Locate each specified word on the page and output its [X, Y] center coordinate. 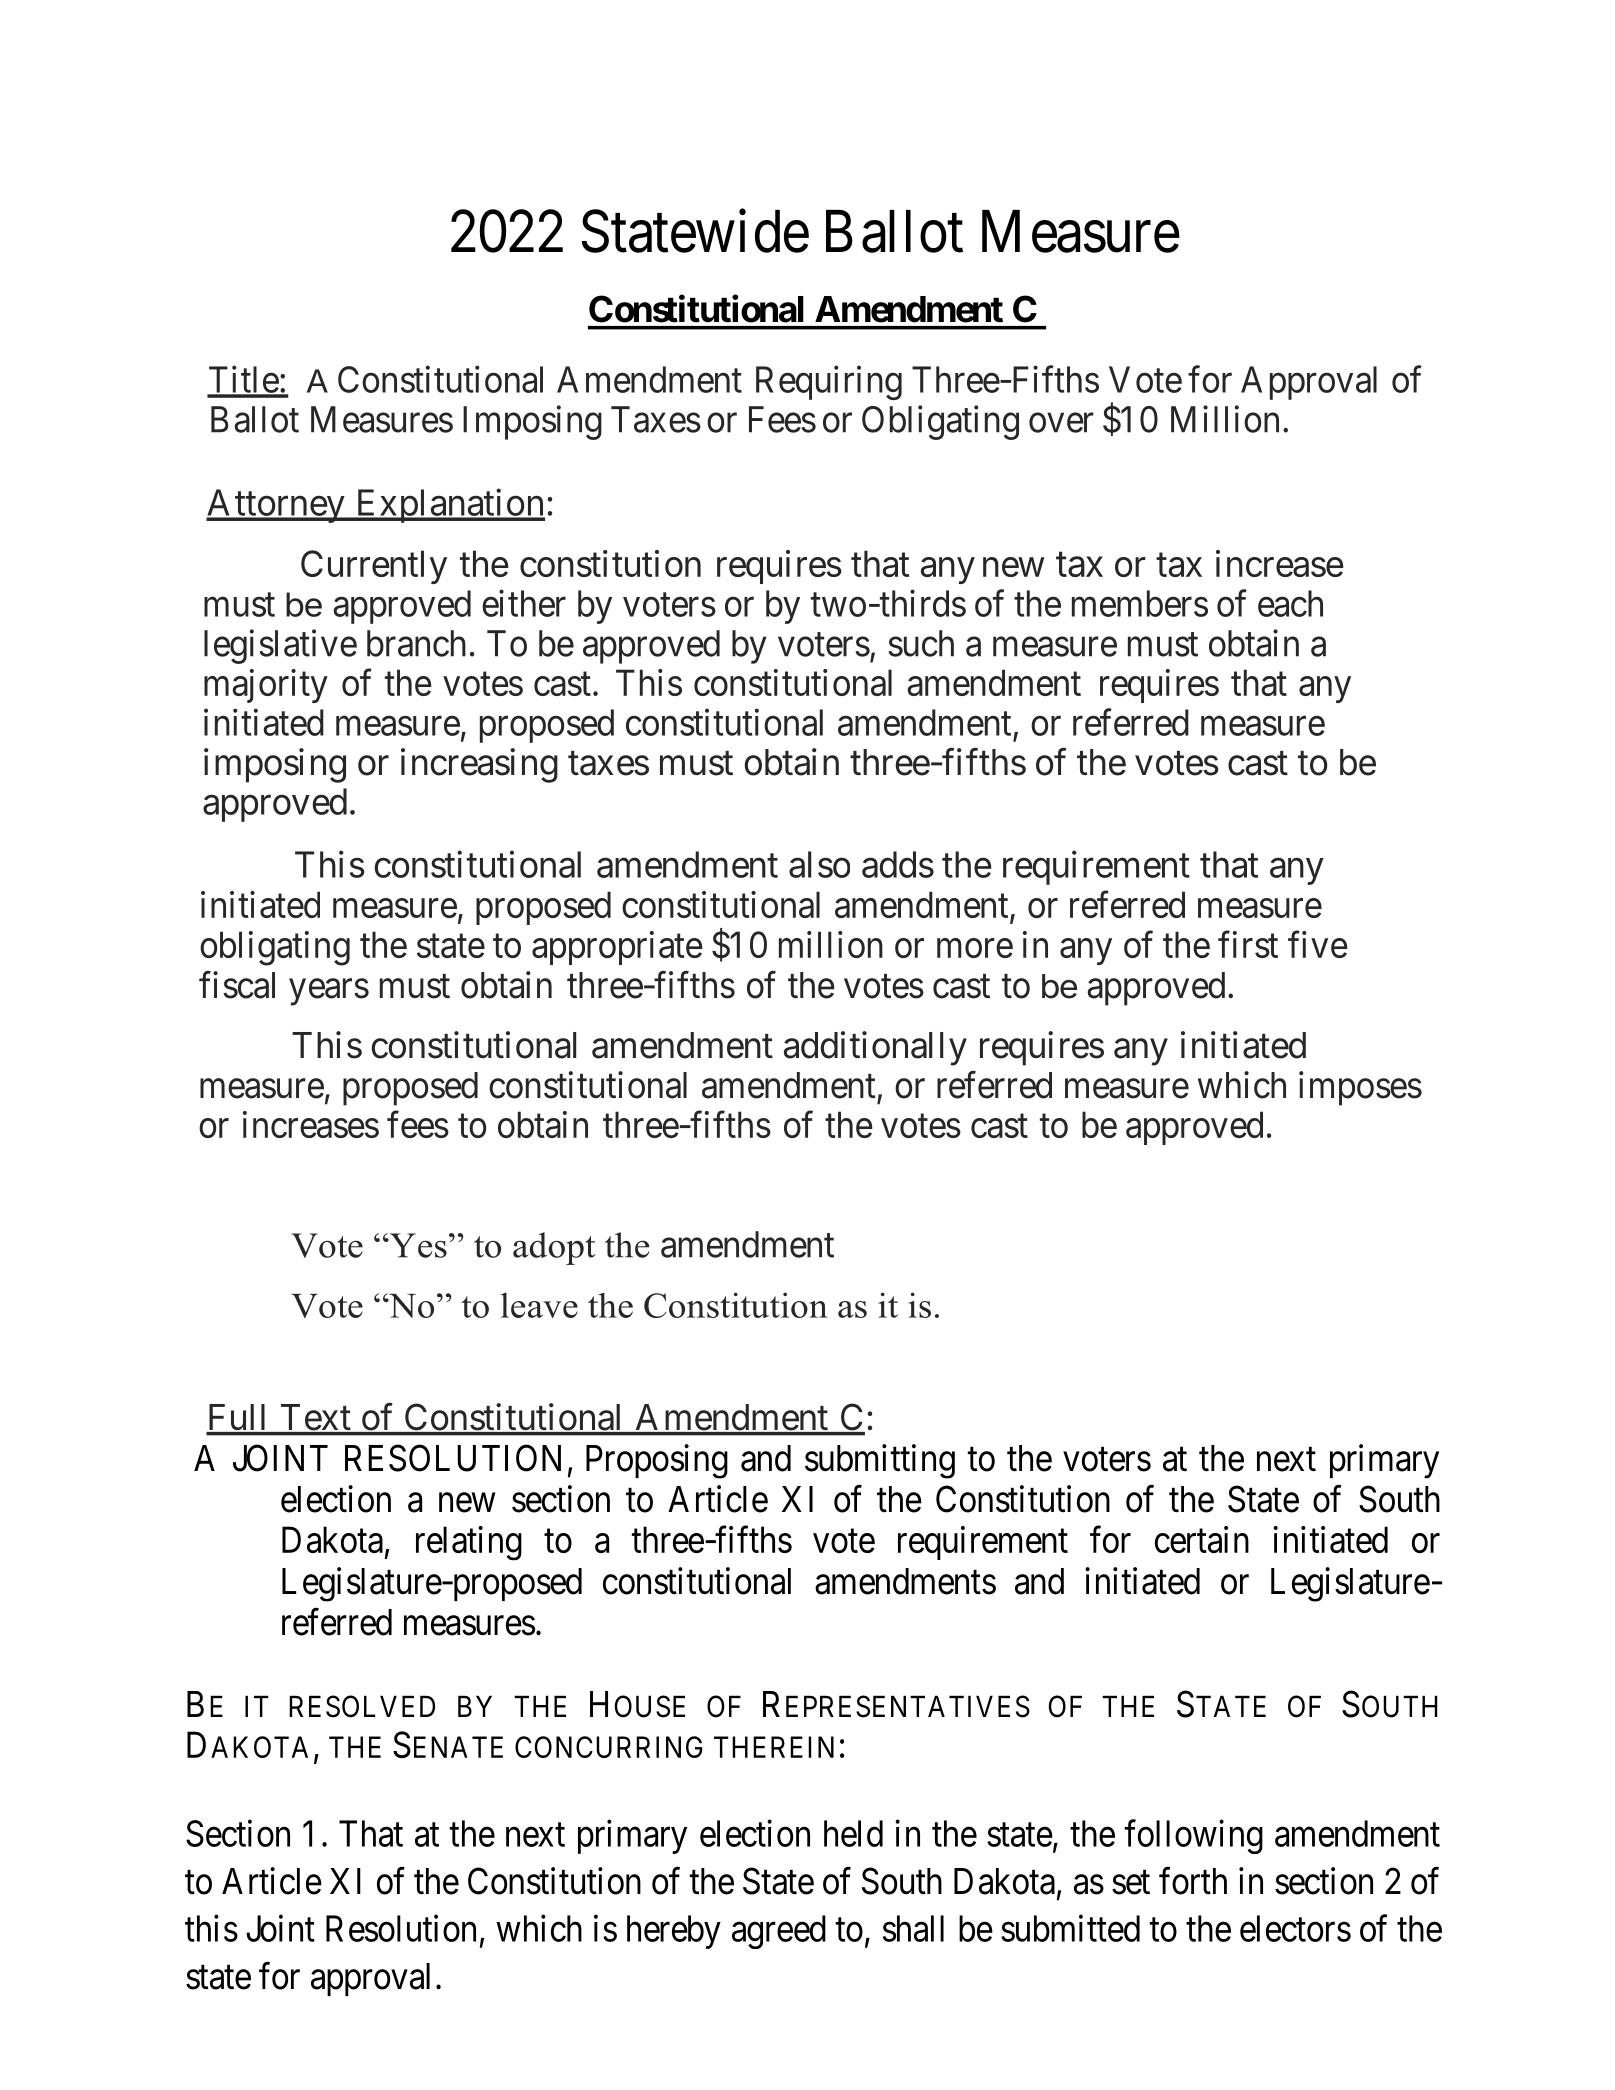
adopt [554, 1248]
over [1061, 423]
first [1248, 944]
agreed [779, 1932]
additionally [875, 1048]
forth [1193, 1881]
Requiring [829, 382]
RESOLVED [362, 1706]
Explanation [449, 506]
